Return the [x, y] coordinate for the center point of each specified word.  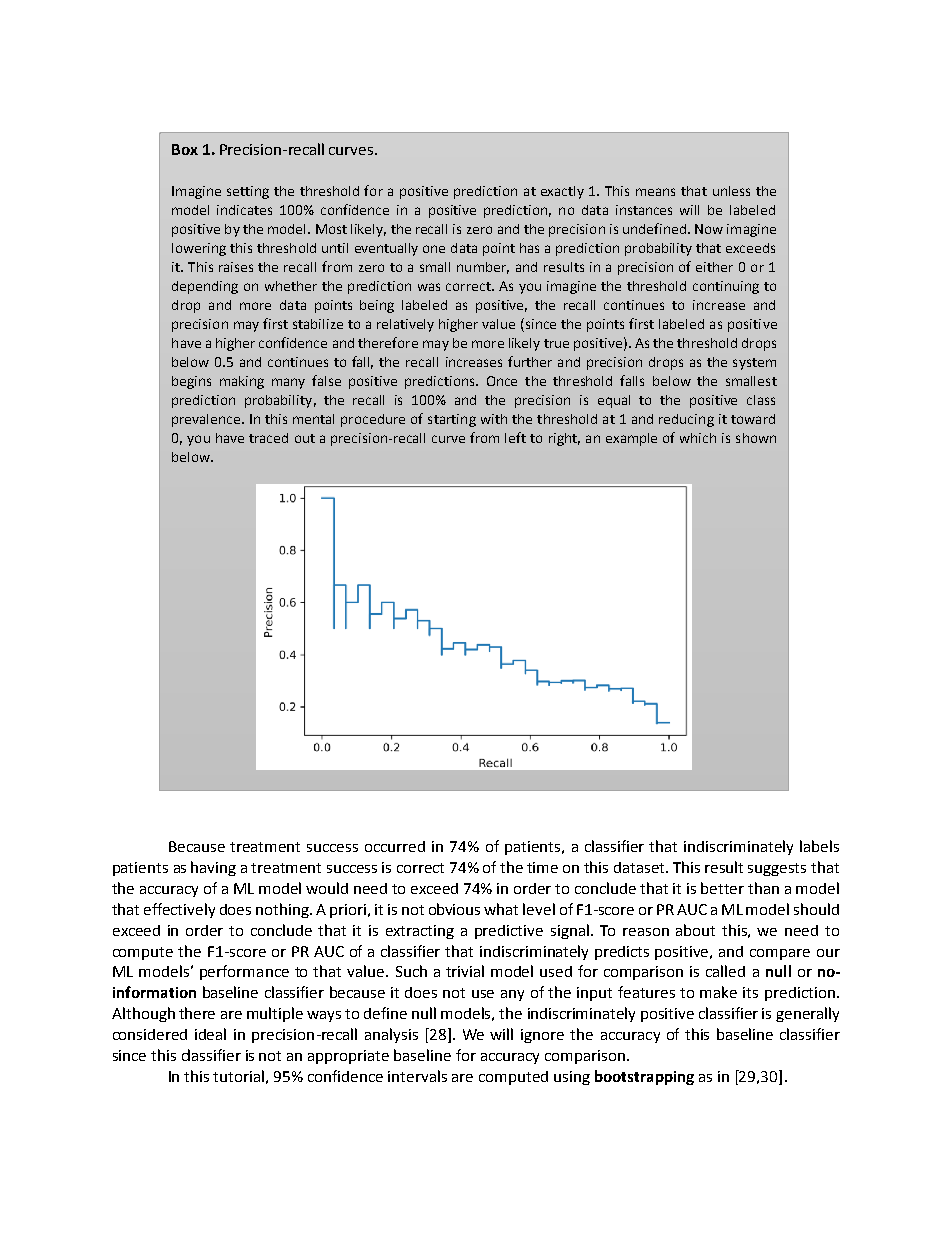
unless [731, 191]
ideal [210, 1034]
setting [248, 192]
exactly [562, 192]
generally [807, 1014]
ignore [542, 1036]
